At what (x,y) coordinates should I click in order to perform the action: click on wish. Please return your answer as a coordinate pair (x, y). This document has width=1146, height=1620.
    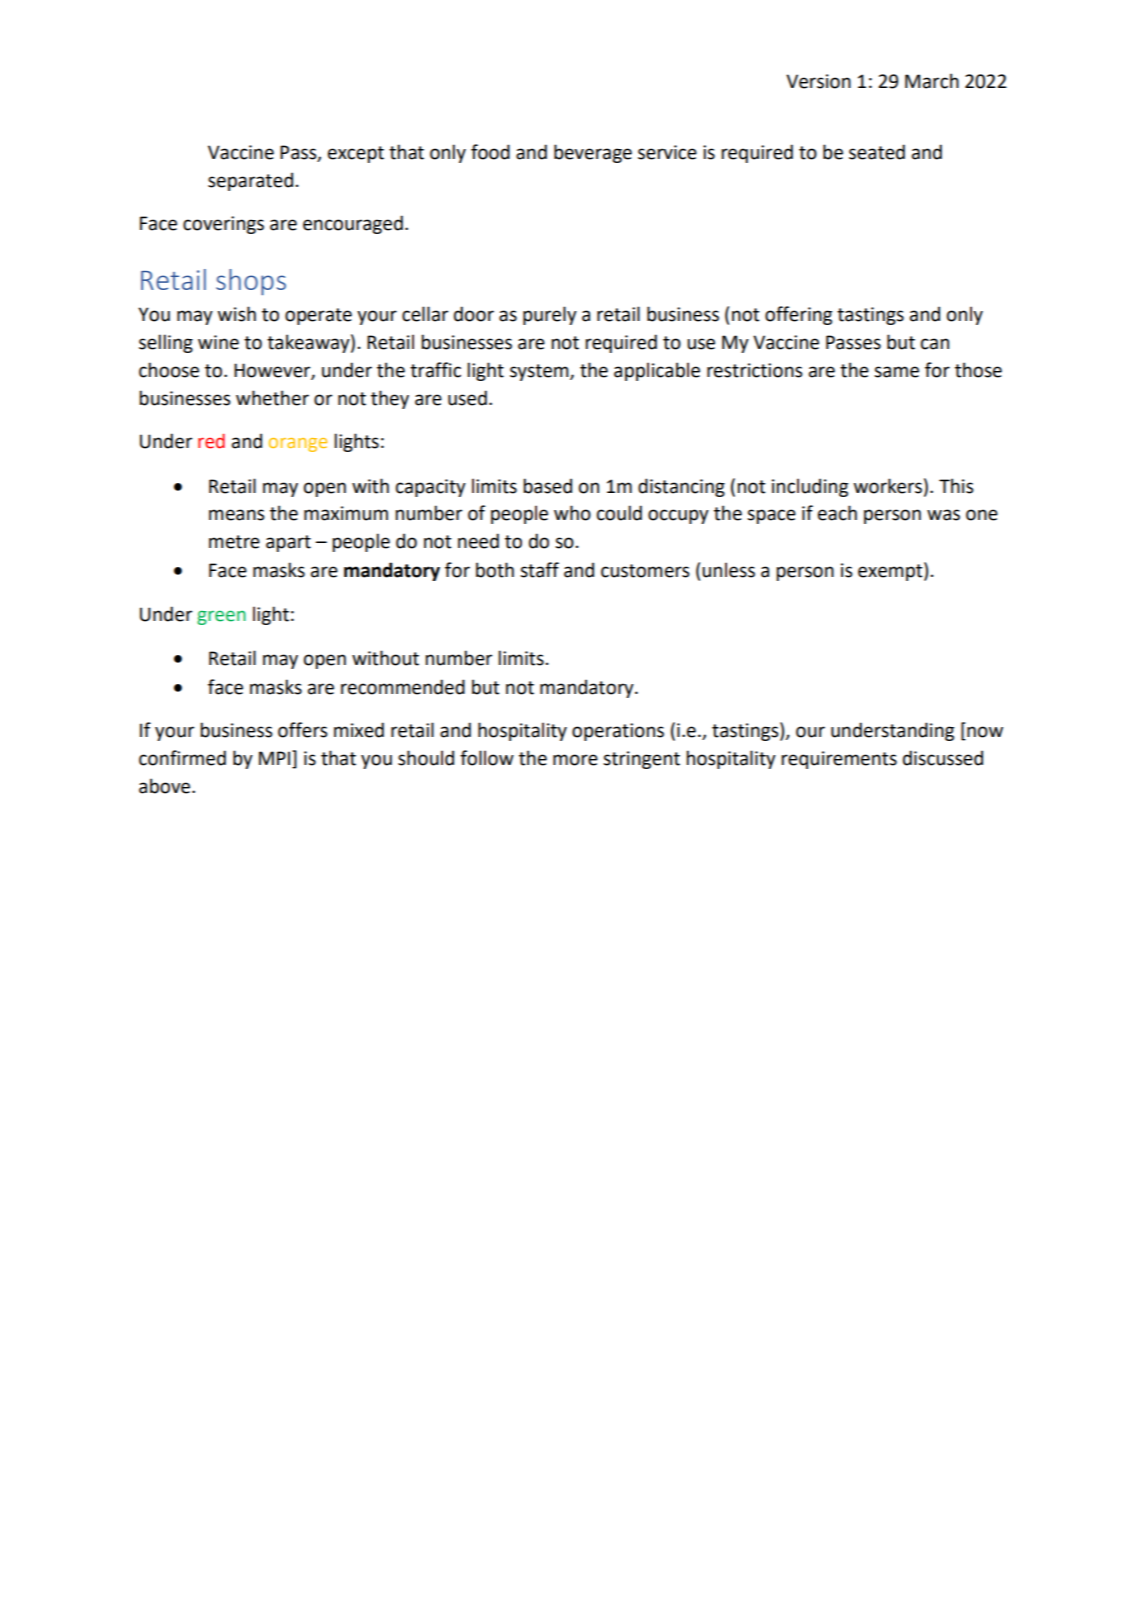
    Looking at the image, I should click on (237, 314).
